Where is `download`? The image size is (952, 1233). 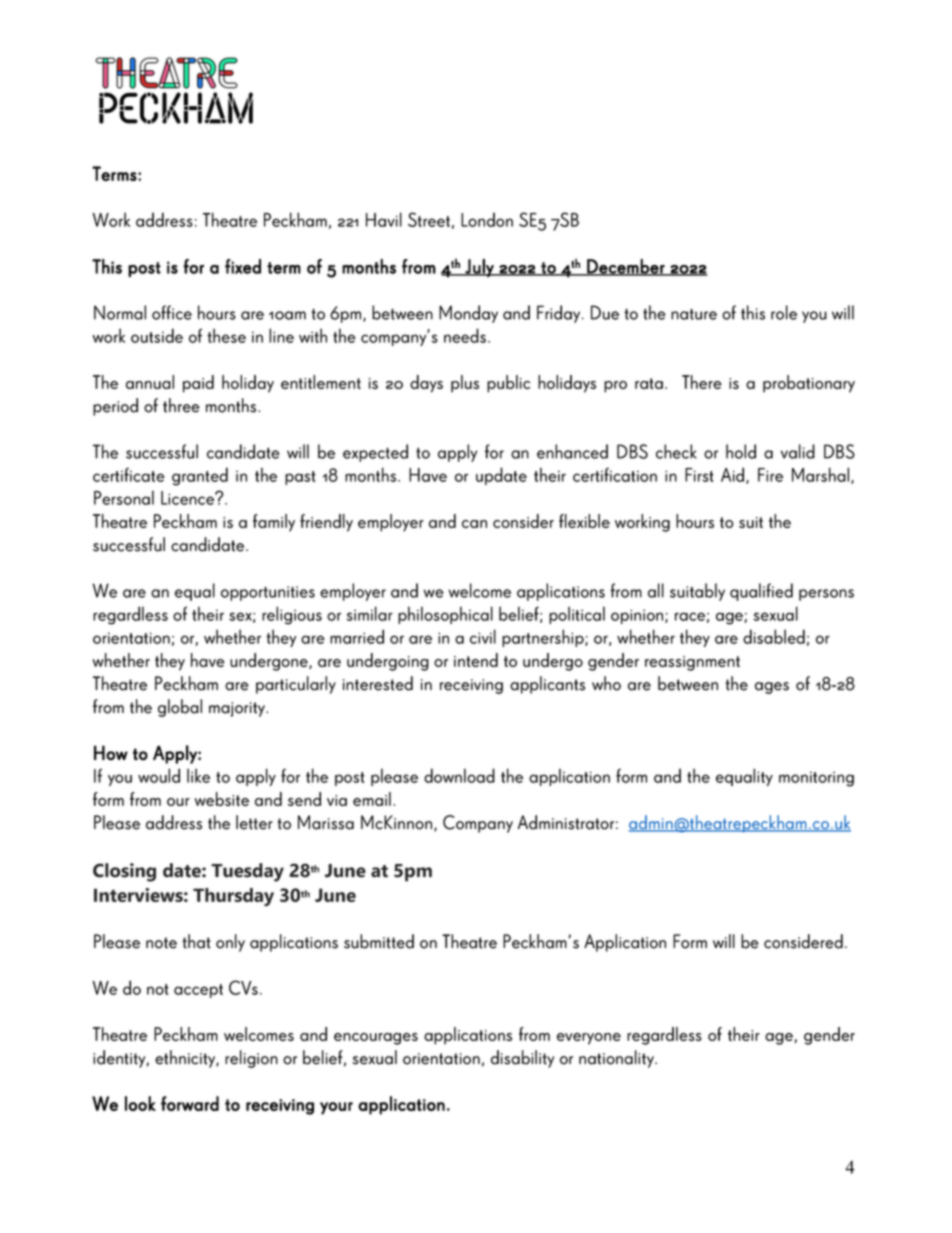
download is located at coordinates (459, 775).
